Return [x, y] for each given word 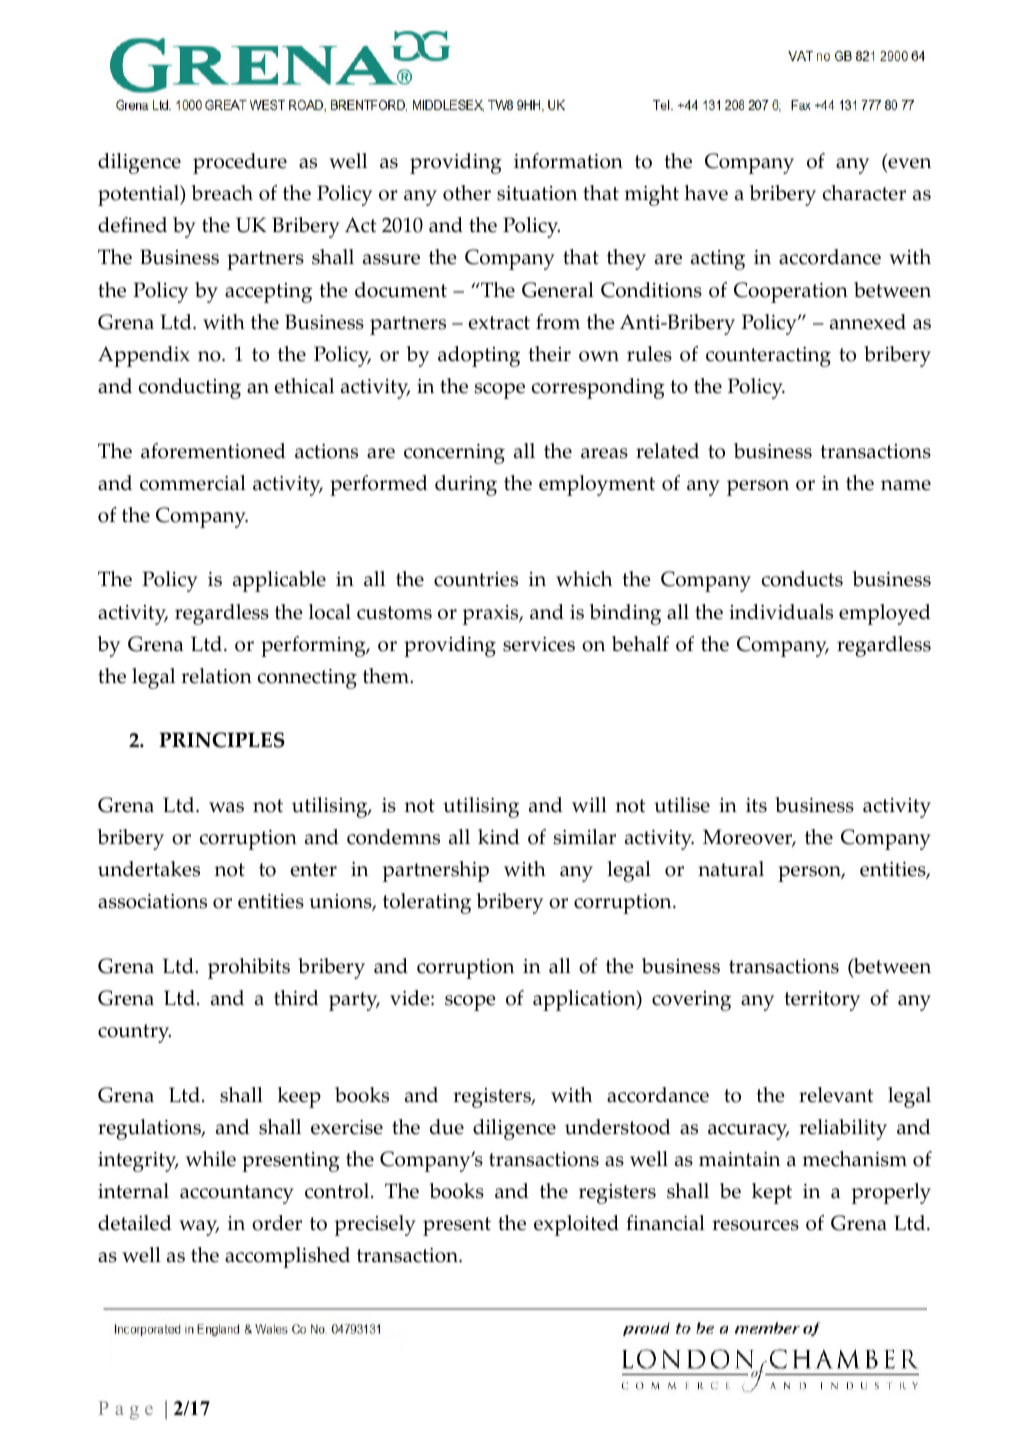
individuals [781, 612]
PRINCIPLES [222, 740]
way [199, 1228]
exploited [576, 1225]
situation [537, 193]
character [864, 193]
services [539, 644]
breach [222, 193]
